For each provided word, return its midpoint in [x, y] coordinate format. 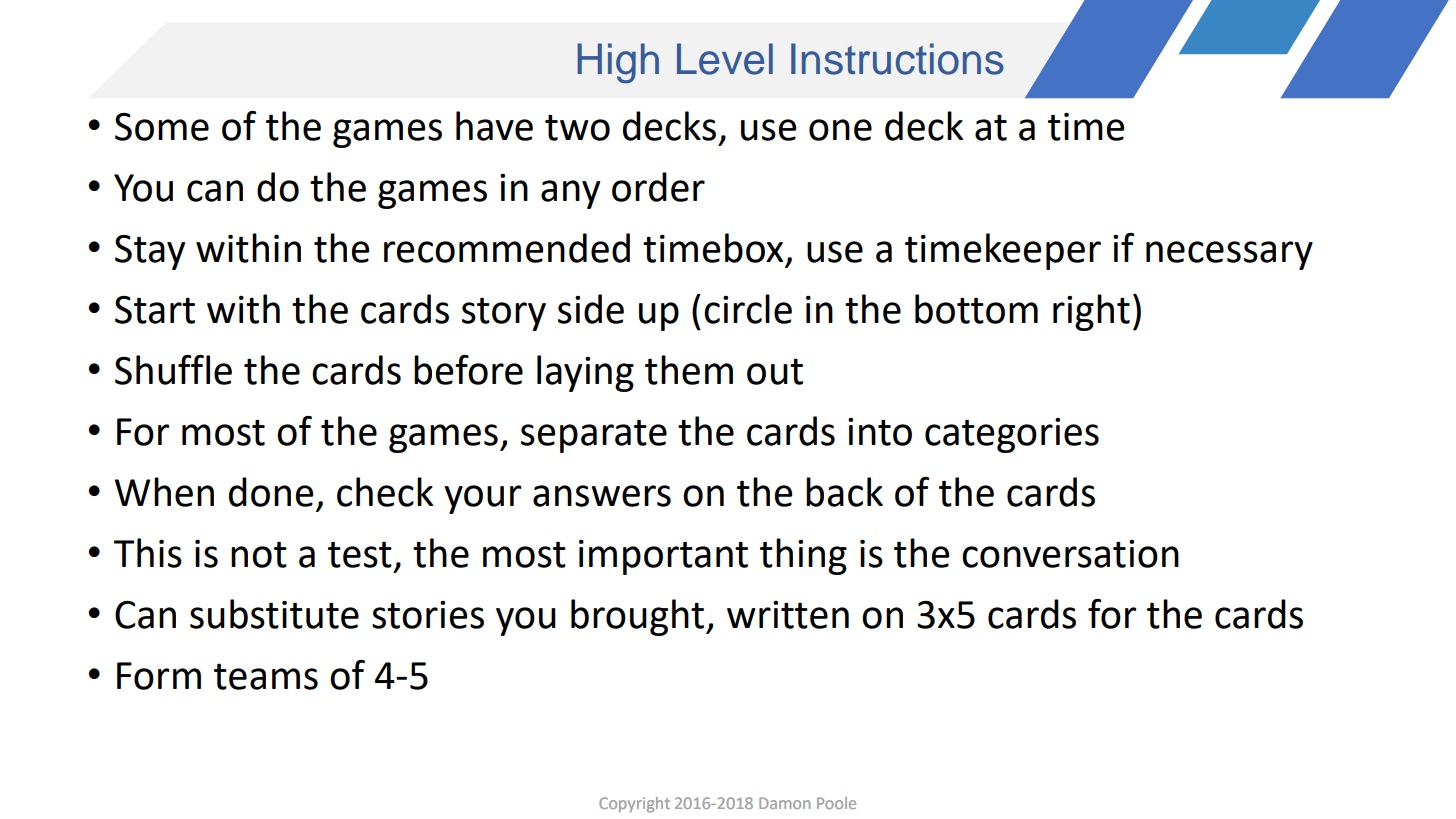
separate [594, 436]
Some [162, 127]
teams [266, 676]
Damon [784, 803]
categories [1012, 435]
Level [725, 59]
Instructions [897, 59]
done [271, 492]
